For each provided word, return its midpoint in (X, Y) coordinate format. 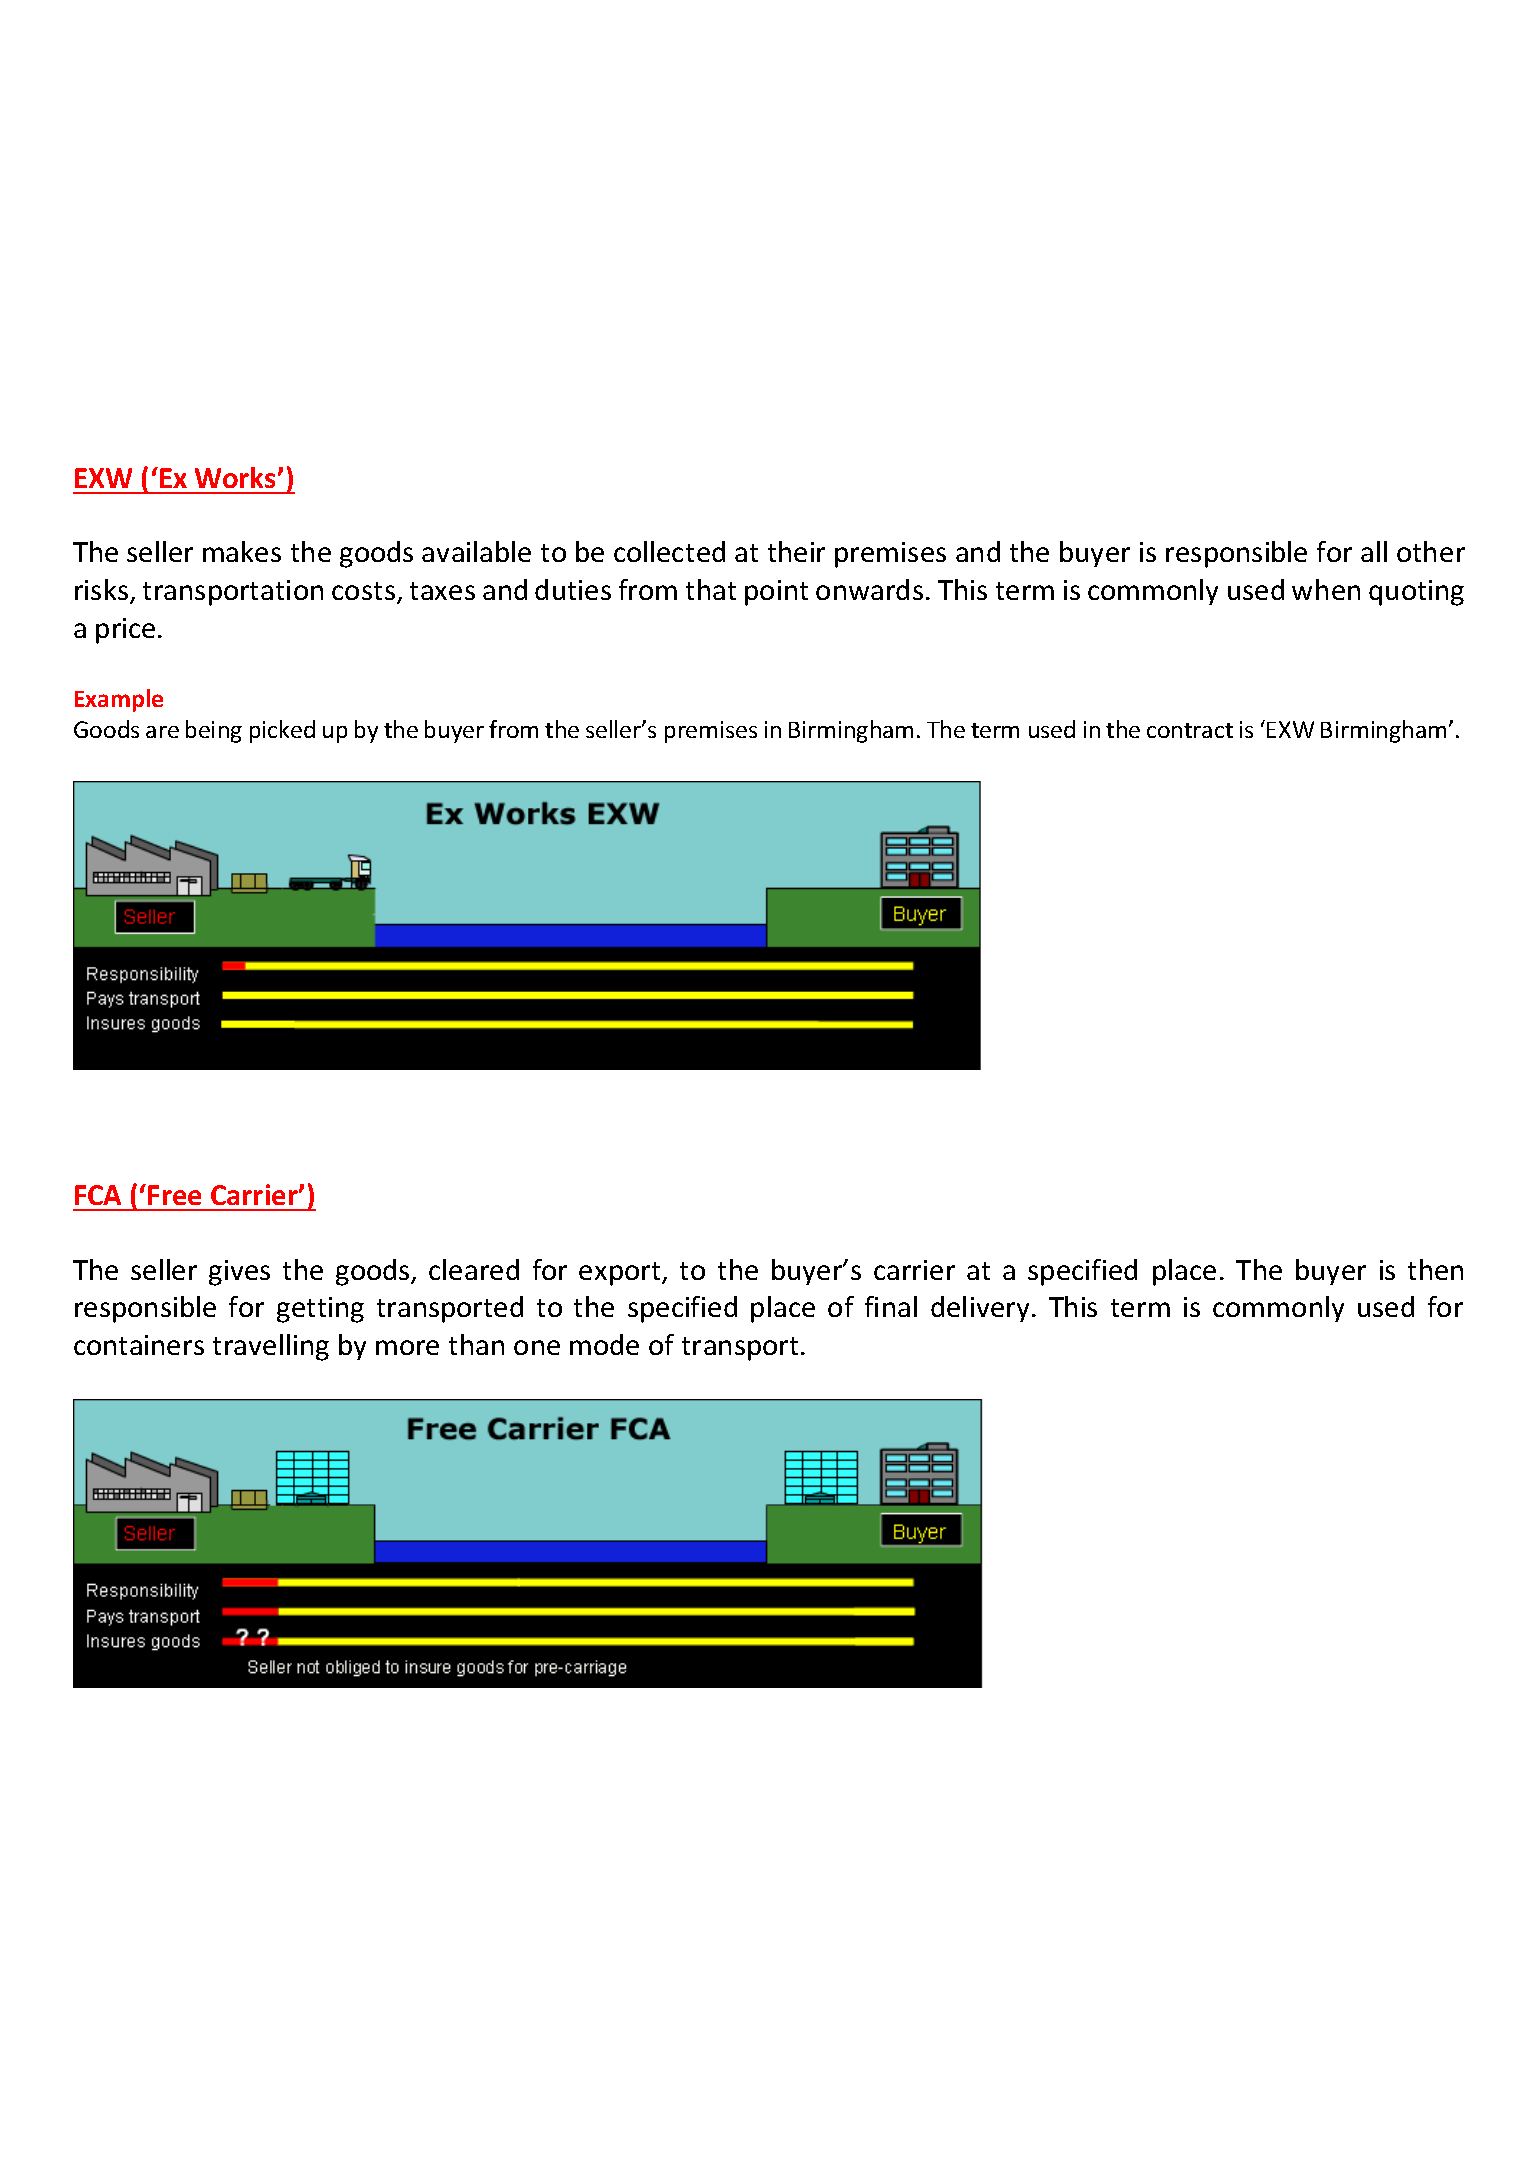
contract (1190, 730)
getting (320, 1310)
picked (282, 731)
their (796, 551)
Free (174, 1195)
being (214, 731)
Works (237, 477)
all (1374, 551)
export (621, 1274)
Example (119, 700)
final (891, 1306)
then (1435, 1269)
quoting (1416, 593)
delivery (980, 1309)
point (776, 593)
